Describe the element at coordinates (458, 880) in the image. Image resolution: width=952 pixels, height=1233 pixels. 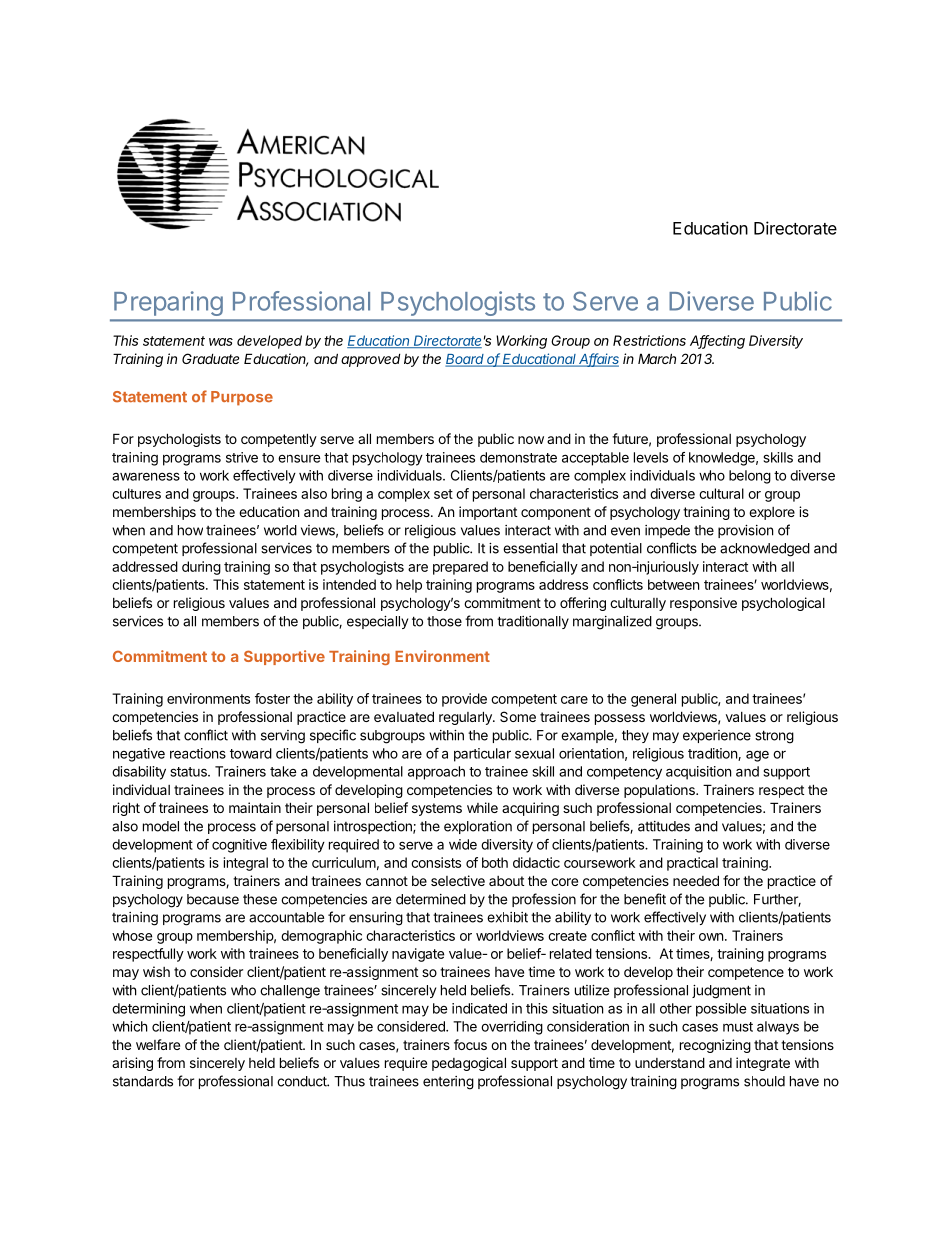
I see `selective` at that location.
